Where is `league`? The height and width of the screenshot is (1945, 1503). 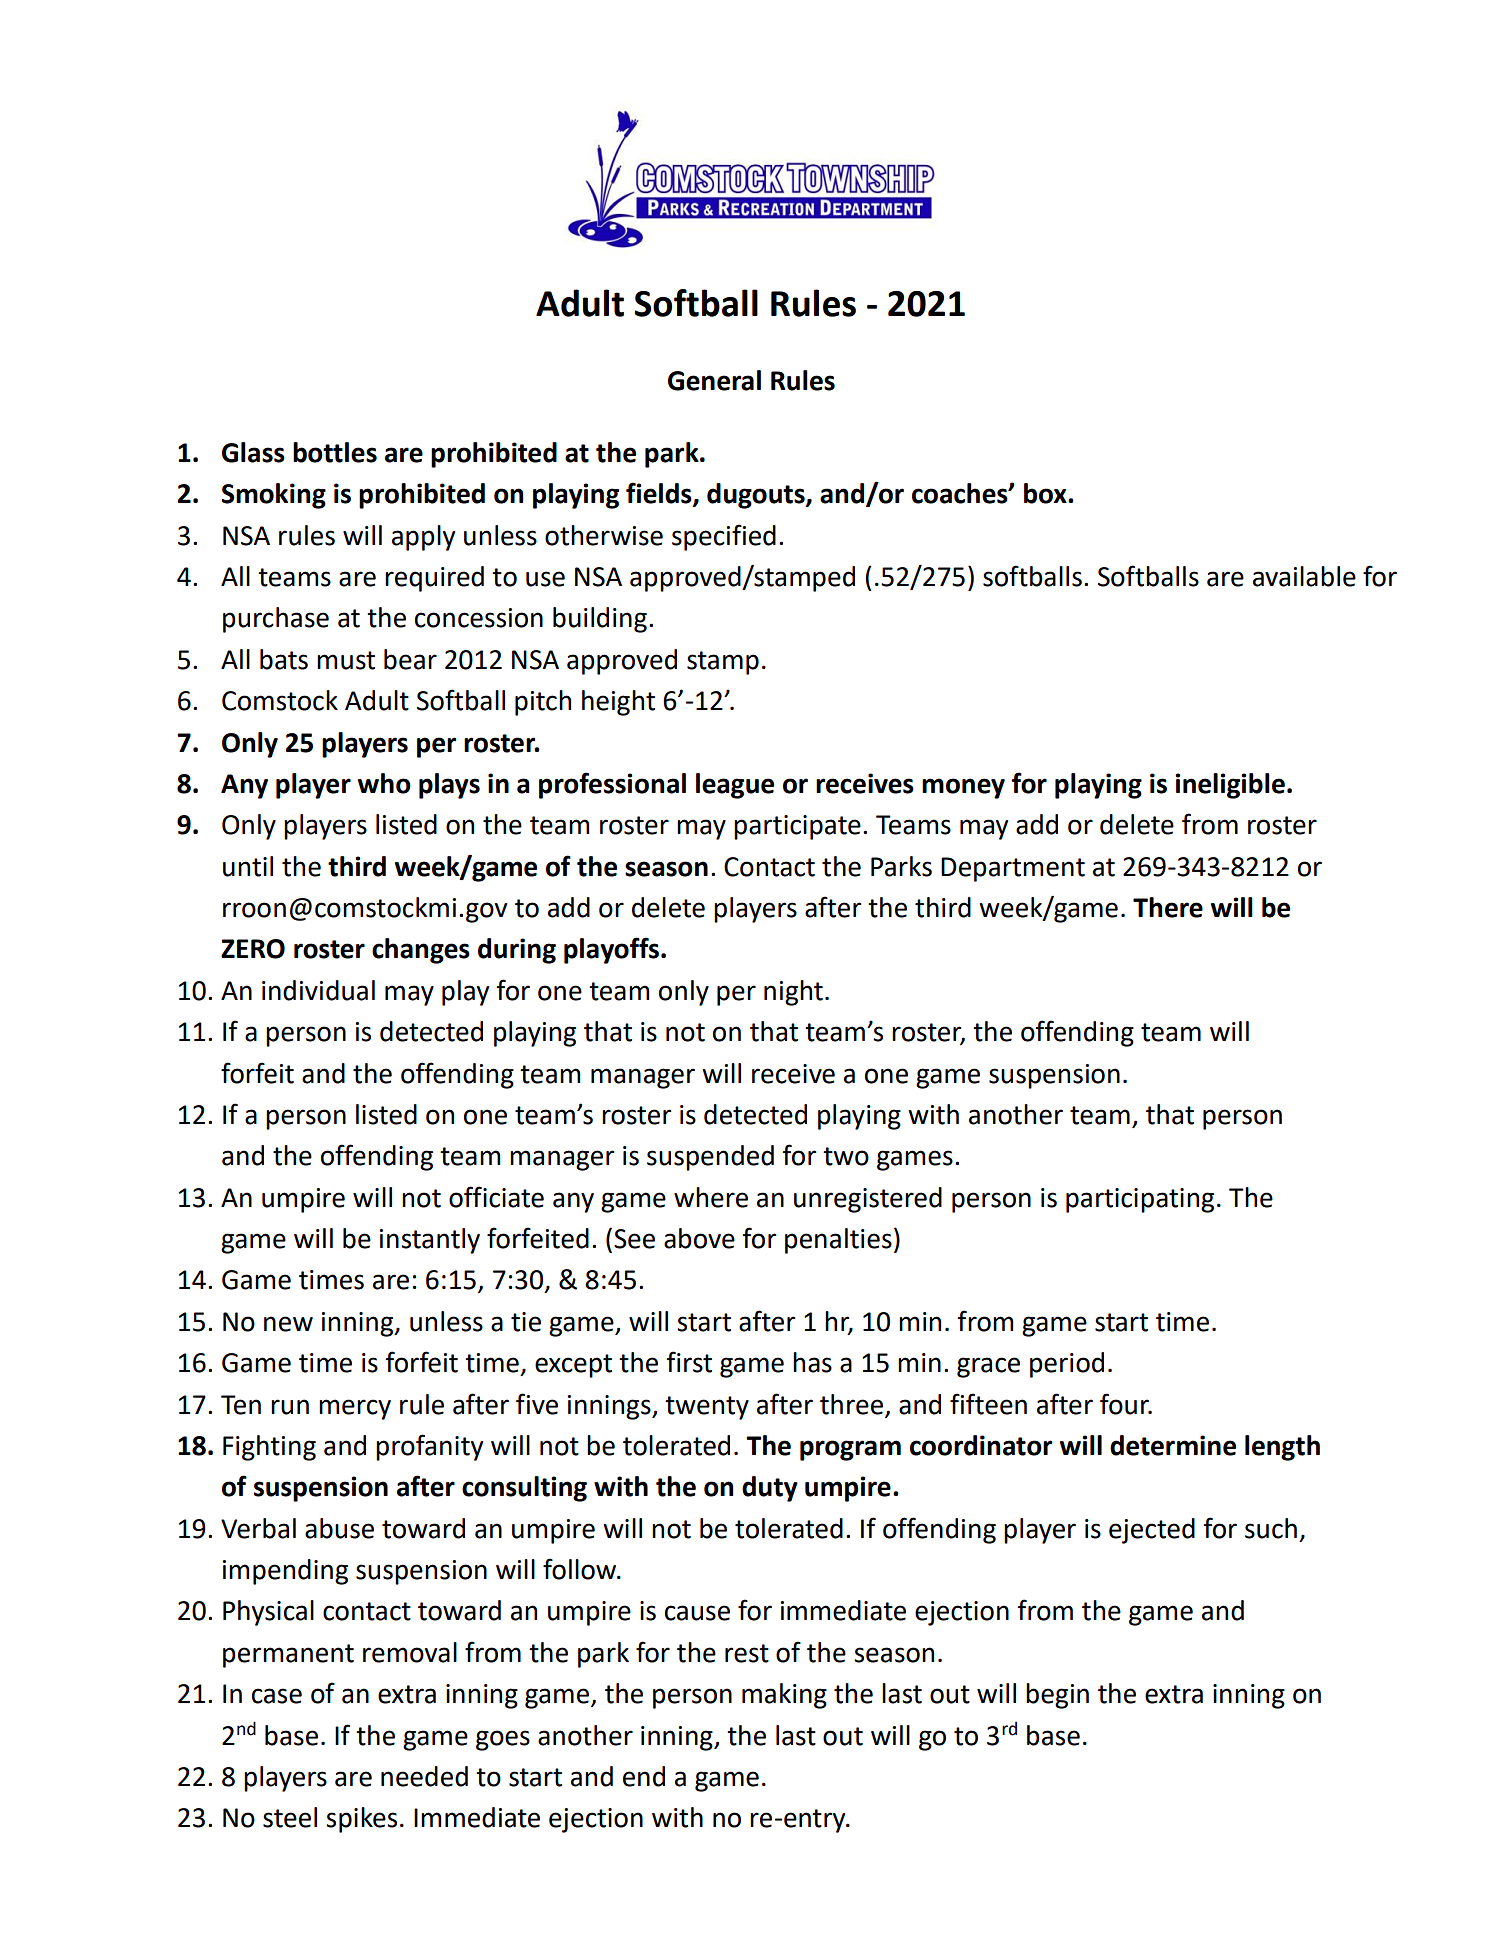
league is located at coordinates (735, 786).
